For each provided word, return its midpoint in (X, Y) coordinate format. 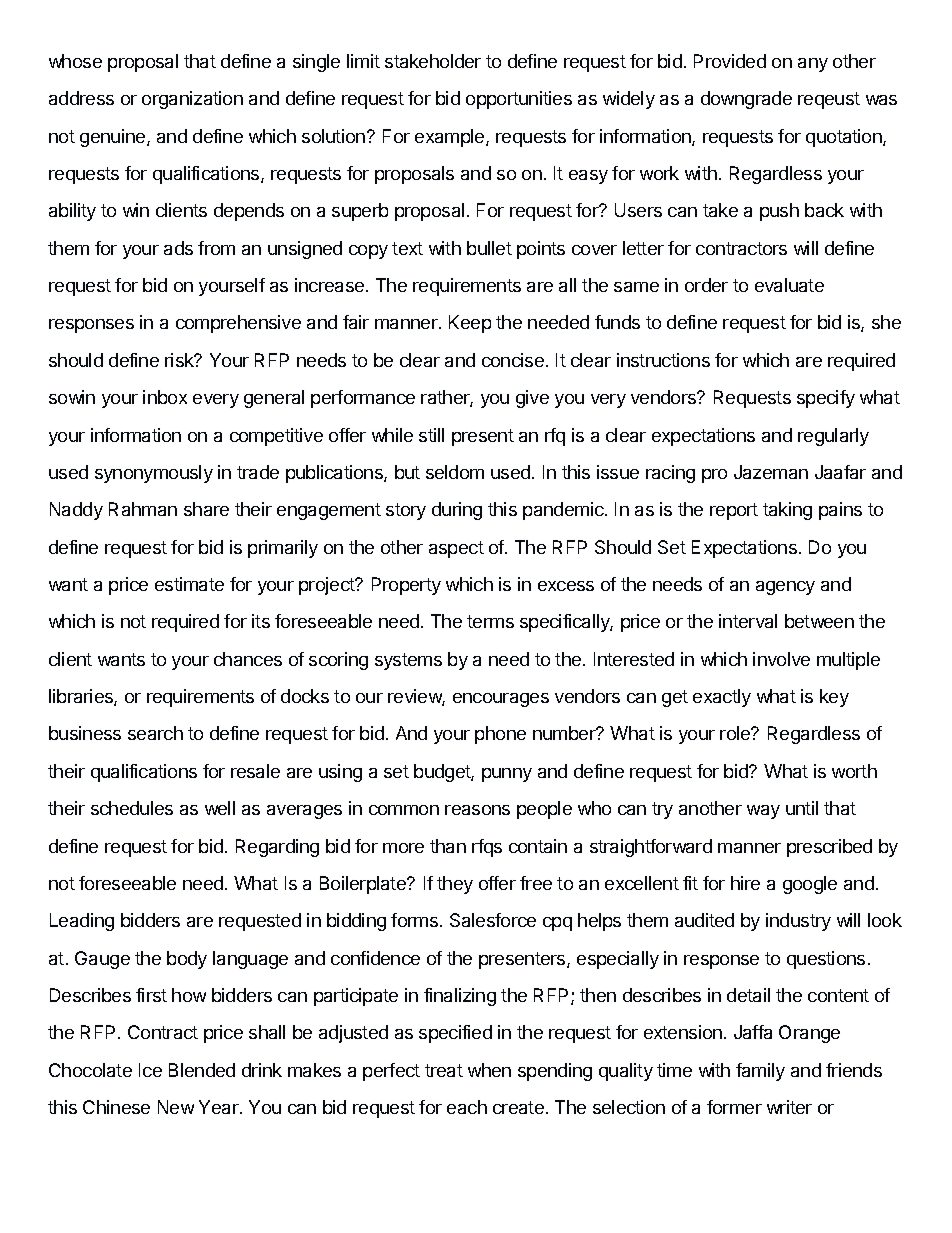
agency (785, 588)
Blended (202, 1070)
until (802, 808)
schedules (132, 808)
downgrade (746, 100)
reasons (477, 810)
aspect (456, 549)
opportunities (519, 100)
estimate (189, 584)
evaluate (789, 285)
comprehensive (238, 324)
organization (192, 100)
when (489, 1070)
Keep (470, 324)
